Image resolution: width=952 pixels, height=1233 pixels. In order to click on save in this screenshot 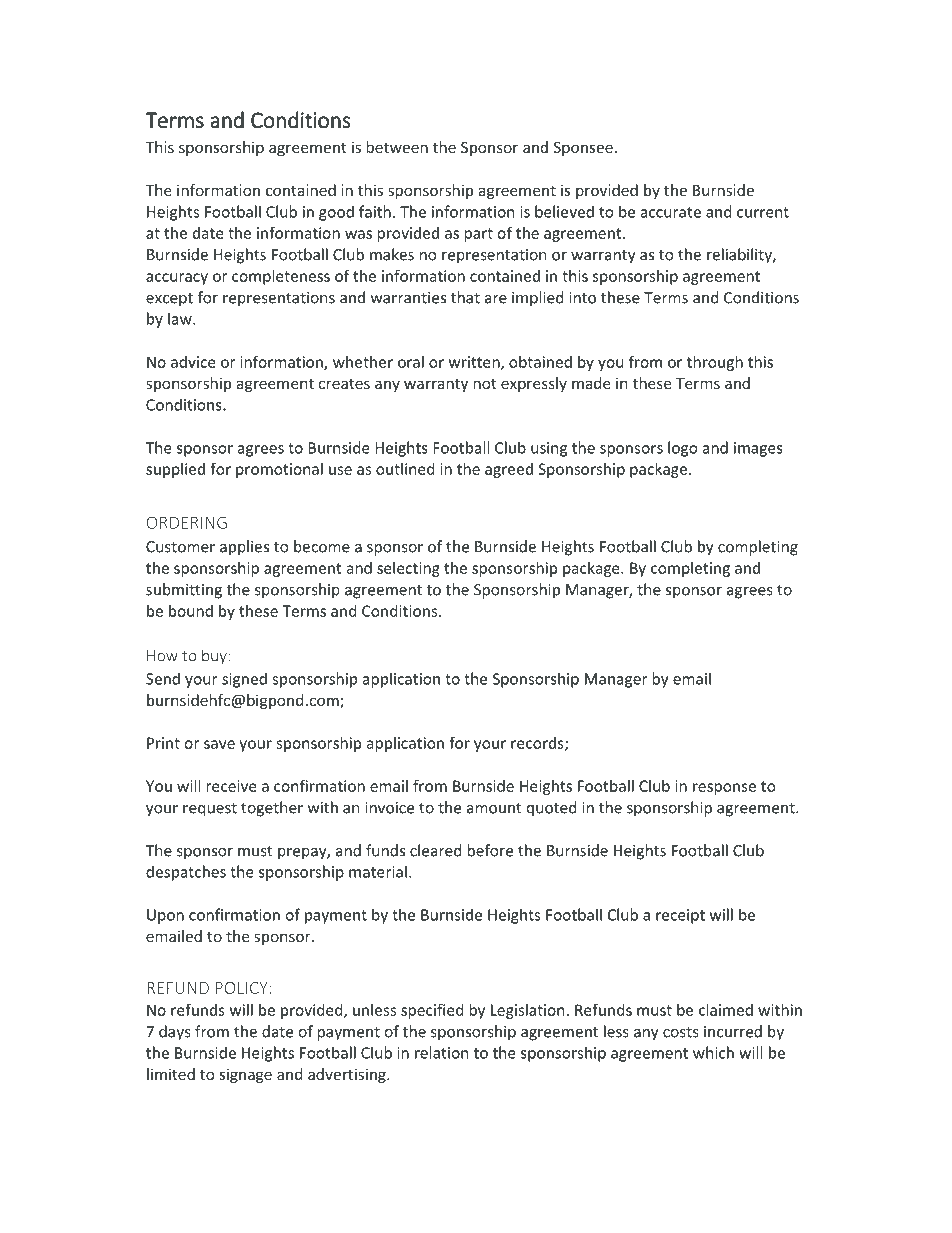, I will do `click(219, 744)`.
